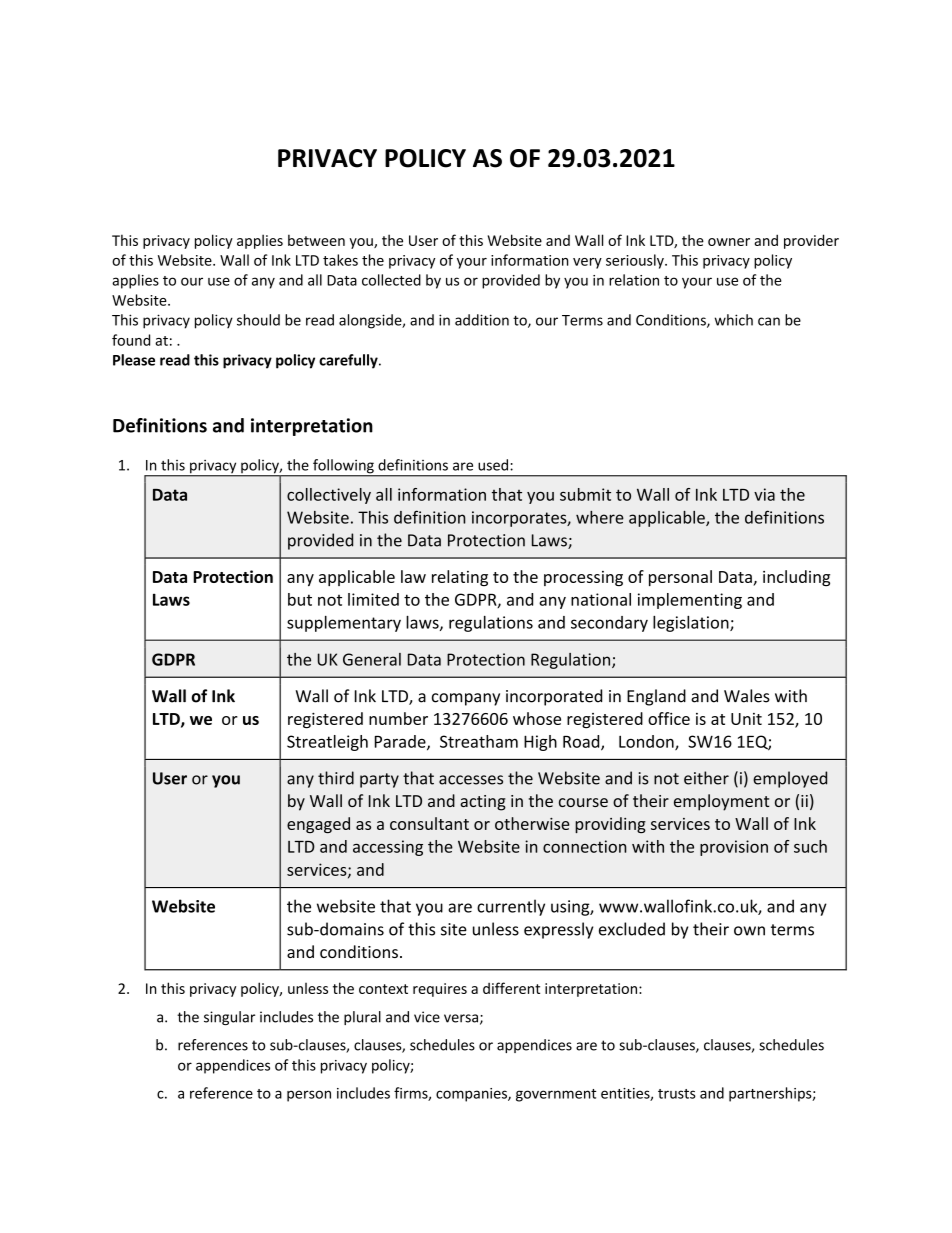  What do you see at coordinates (229, 1018) in the screenshot?
I see `singular` at bounding box center [229, 1018].
